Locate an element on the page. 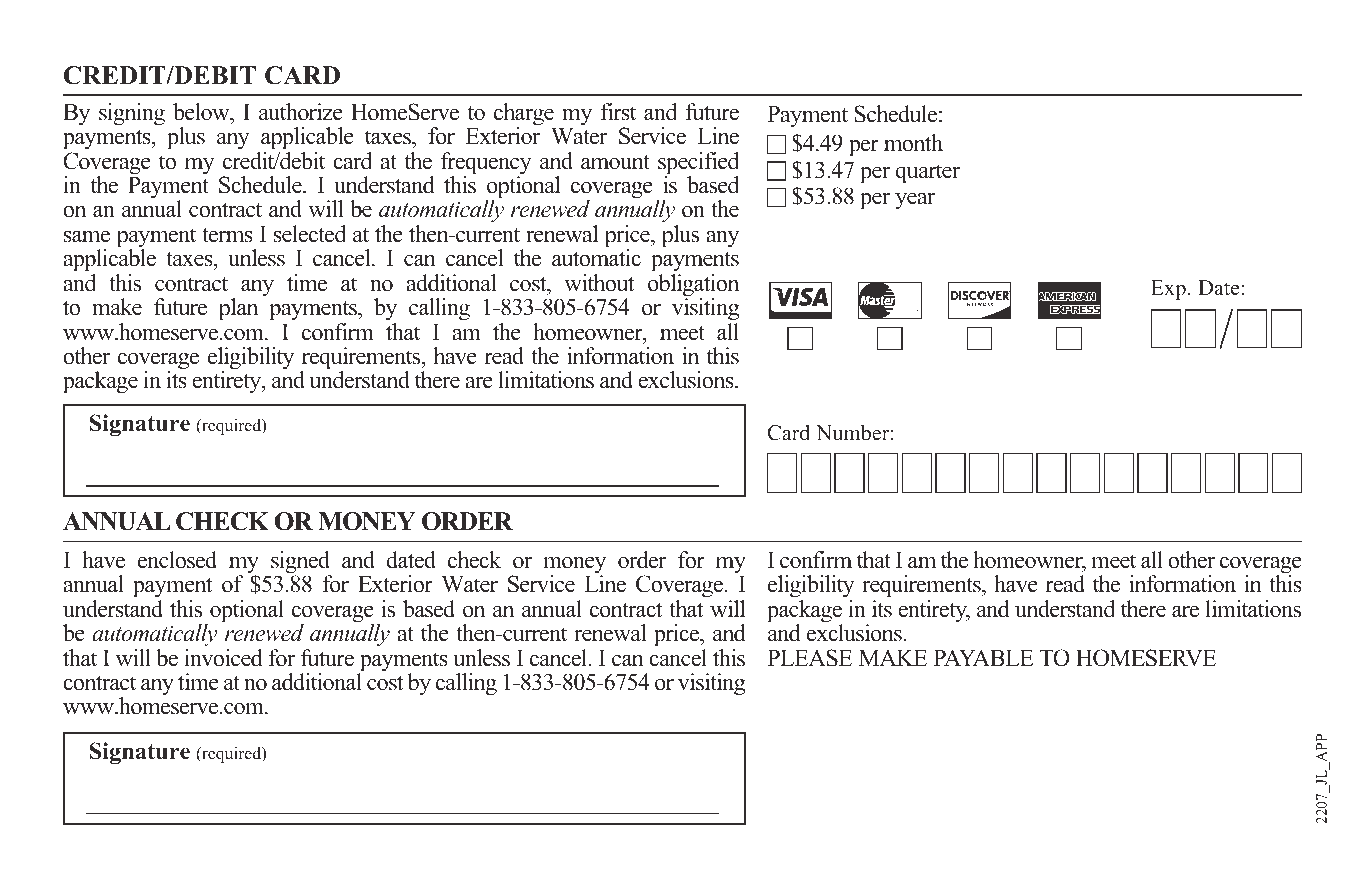  signing is located at coordinates (132, 114).
